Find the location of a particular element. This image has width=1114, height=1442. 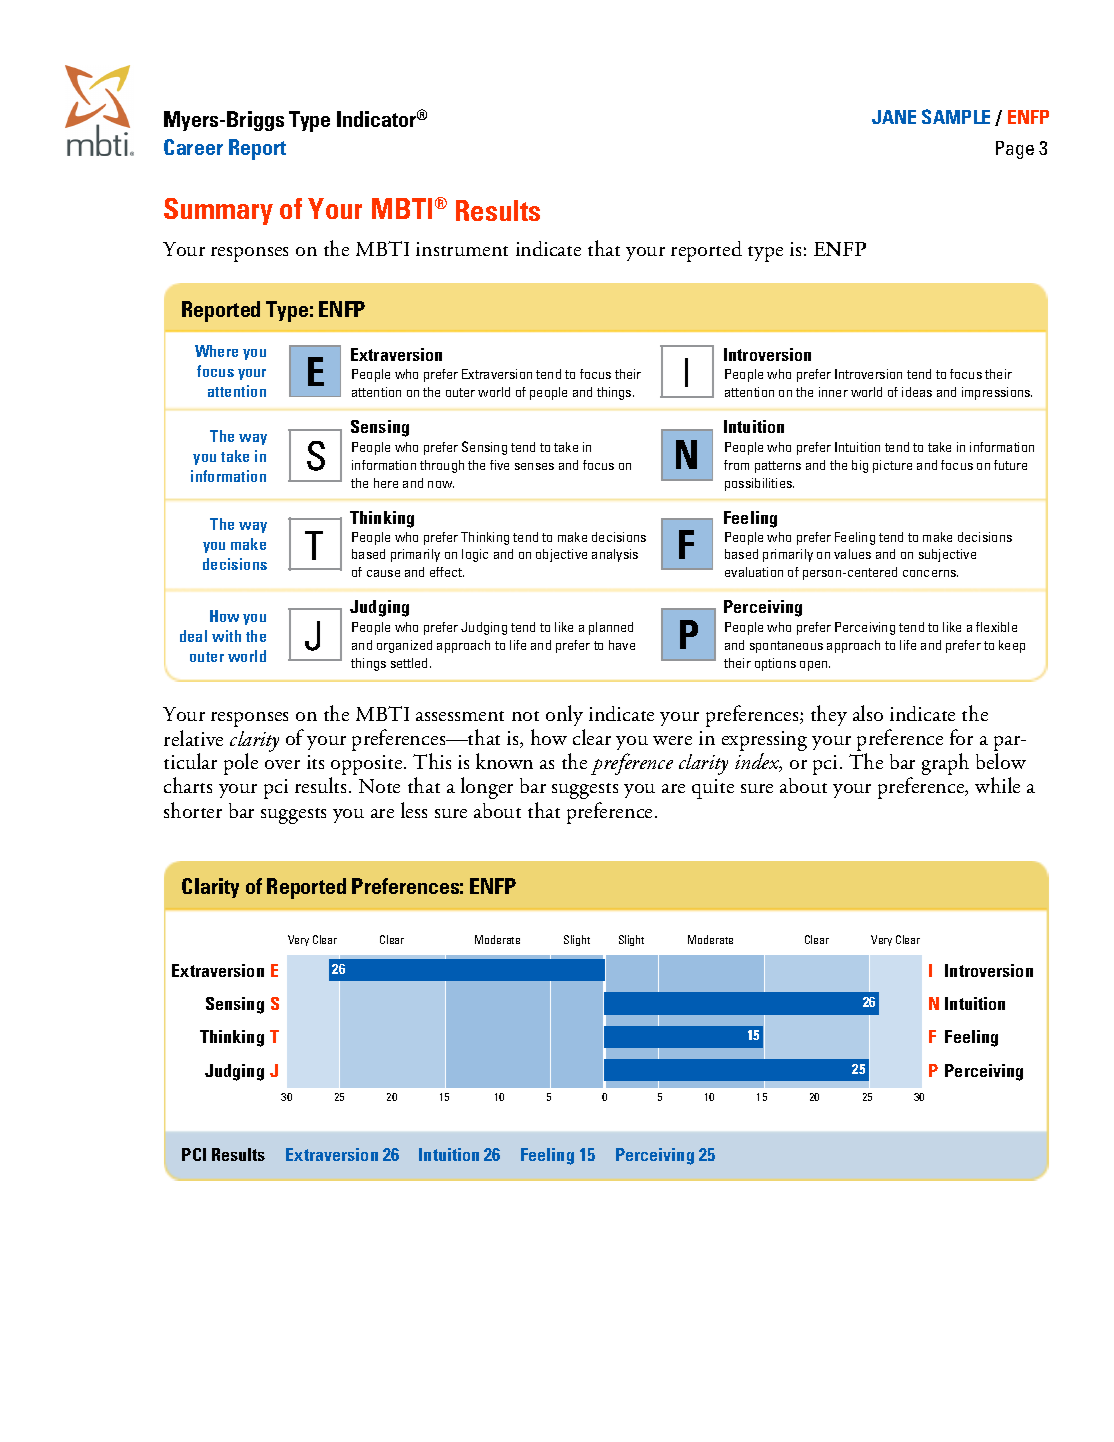

concerns is located at coordinates (930, 573).
